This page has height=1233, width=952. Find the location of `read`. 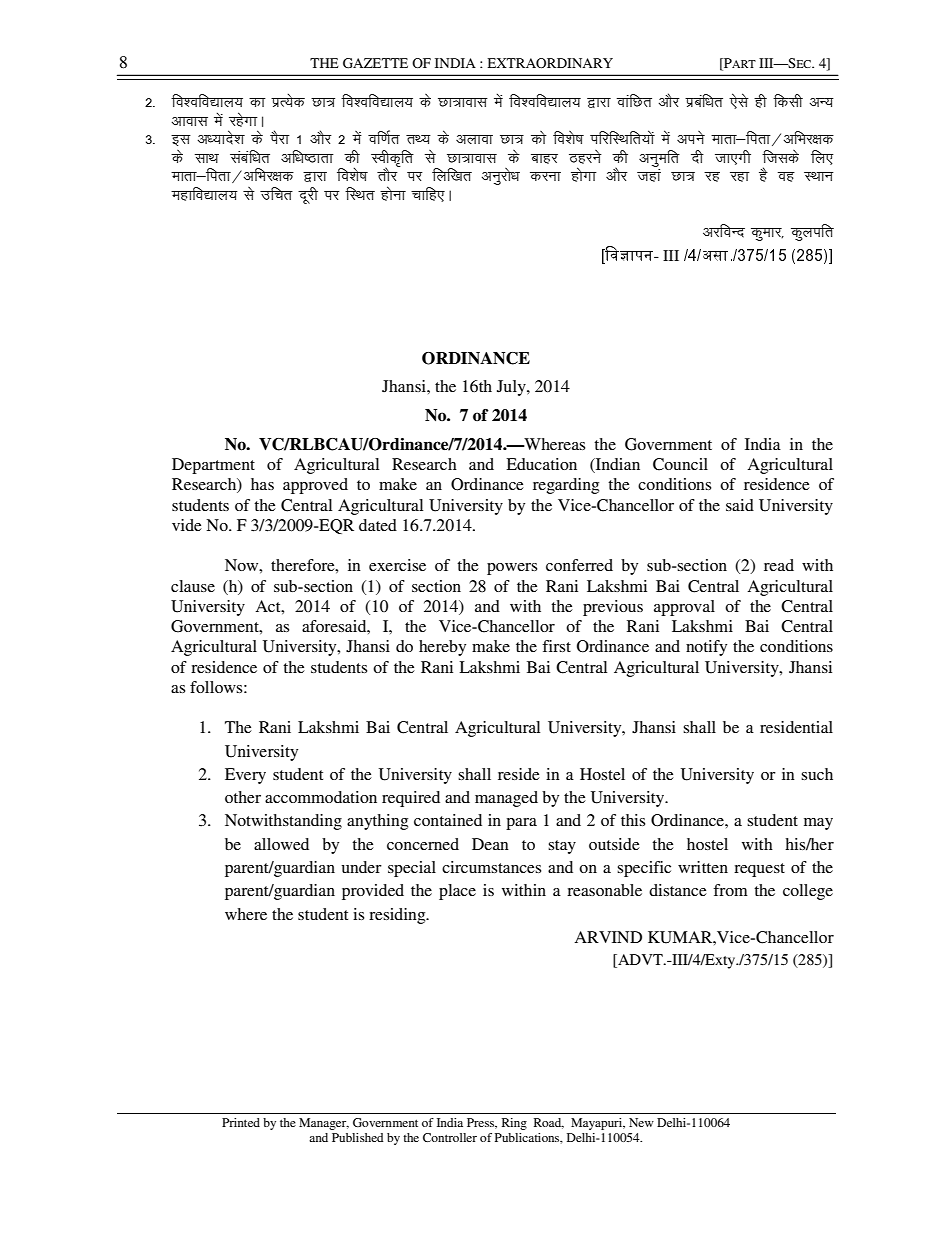

read is located at coordinates (779, 565).
